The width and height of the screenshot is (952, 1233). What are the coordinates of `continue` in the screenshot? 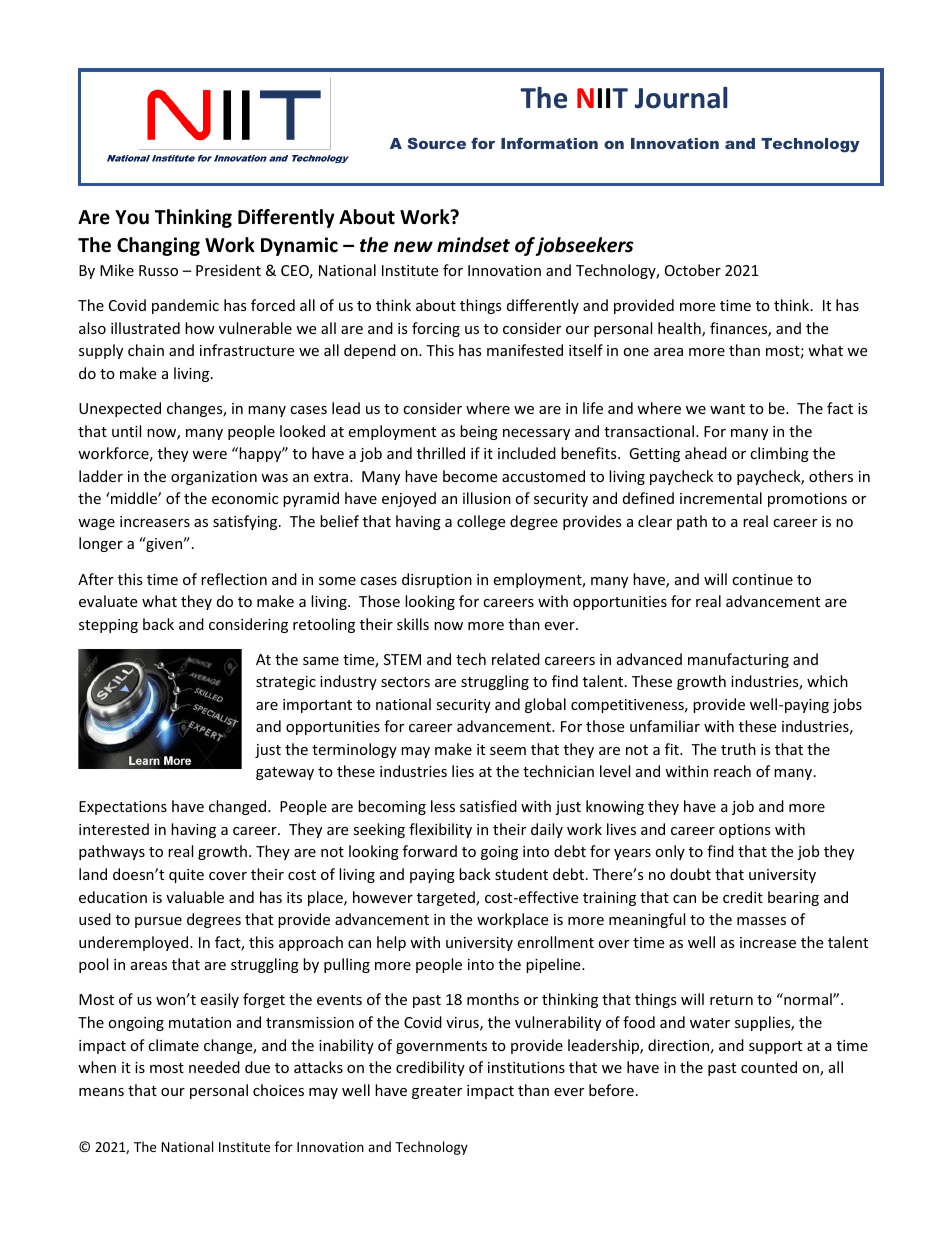 It's located at (762, 579).
